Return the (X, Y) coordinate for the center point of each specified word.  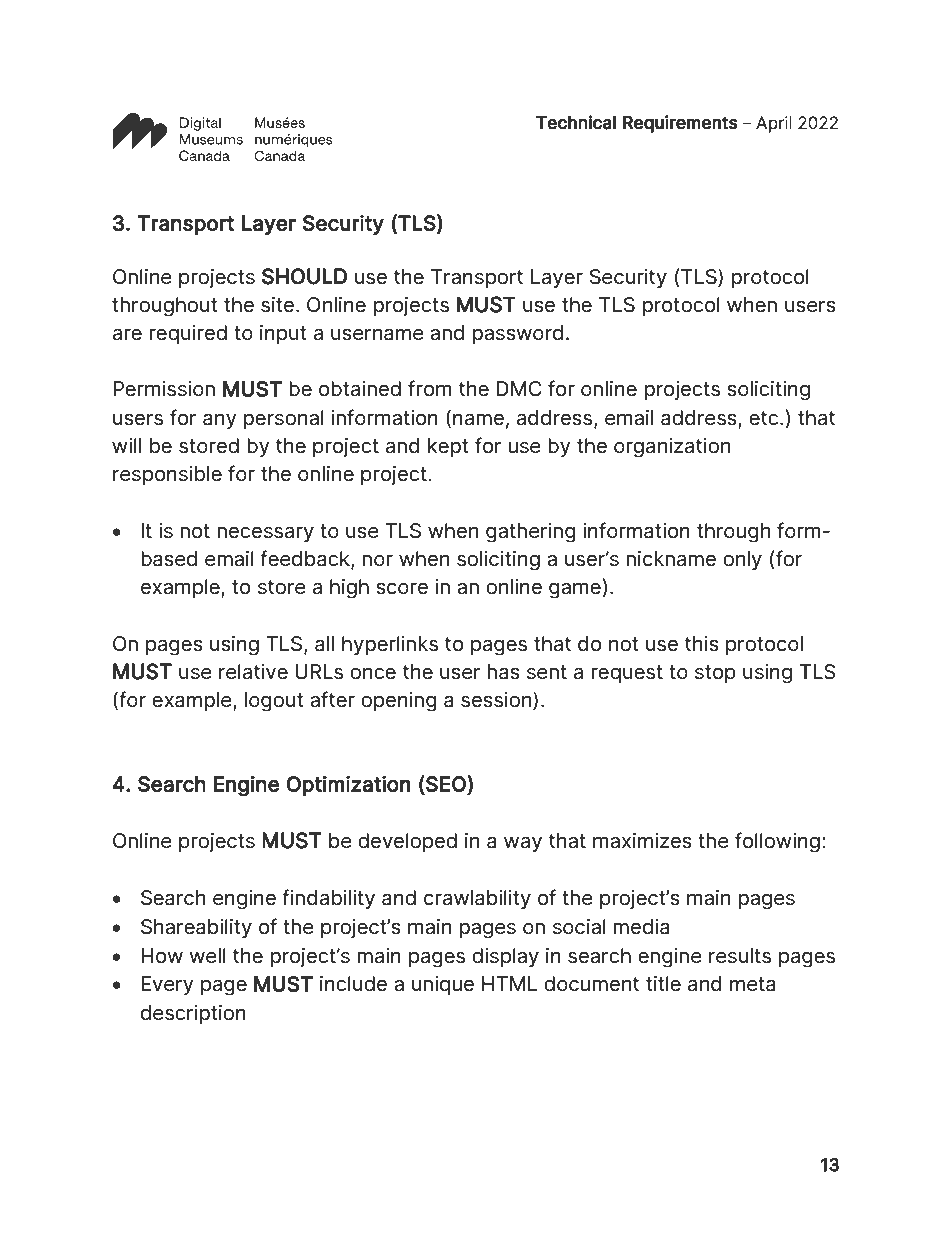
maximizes (642, 841)
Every (167, 985)
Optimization (348, 785)
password (517, 334)
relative (253, 672)
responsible (167, 475)
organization (672, 448)
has (503, 672)
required (188, 334)
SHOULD (304, 276)
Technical (576, 122)
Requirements (680, 124)
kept (448, 447)
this (702, 644)
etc (765, 418)
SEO (446, 784)
